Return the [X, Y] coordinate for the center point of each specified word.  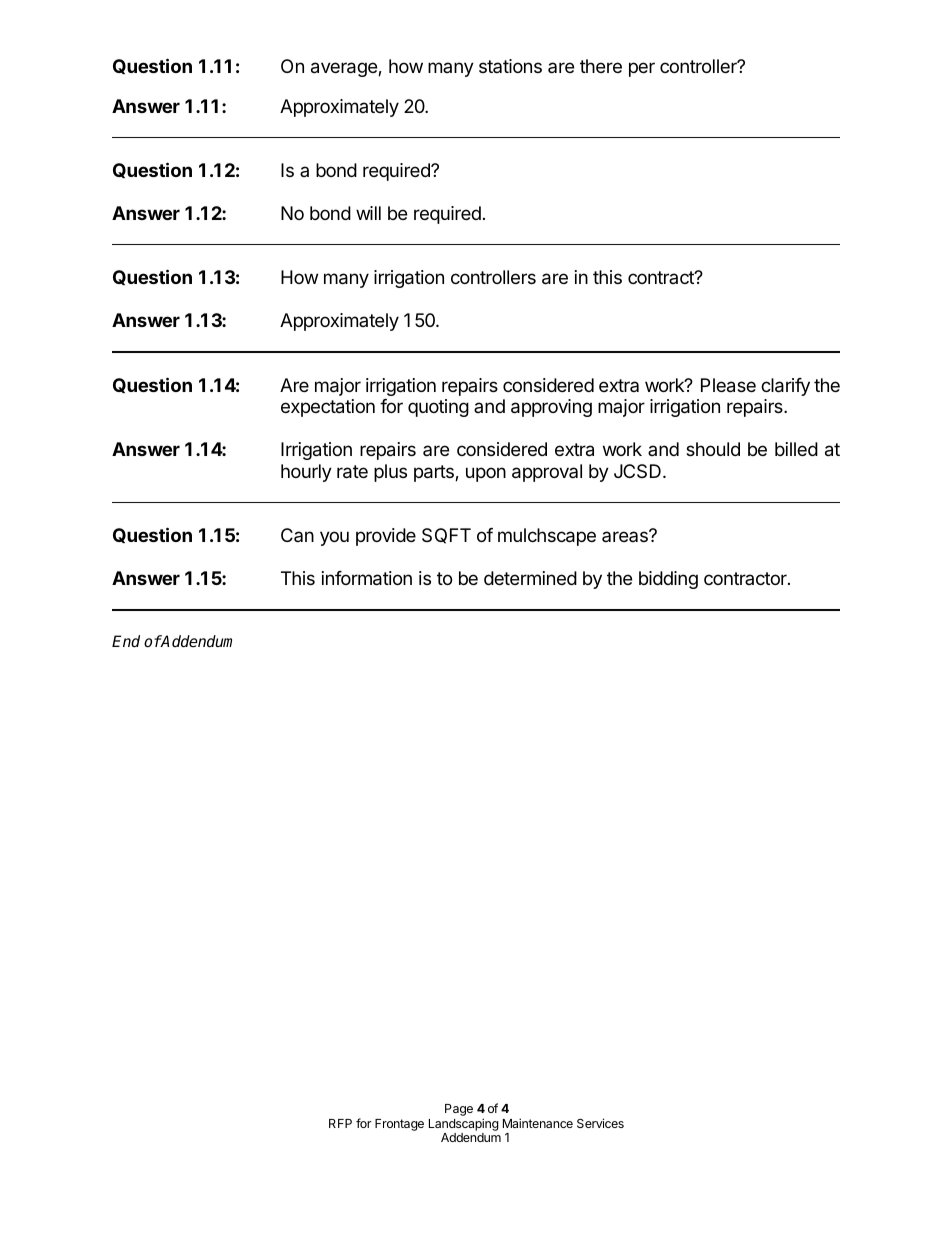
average [345, 69]
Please [728, 385]
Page [459, 1110]
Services [600, 1123]
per [642, 69]
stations [510, 66]
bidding [668, 580]
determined [530, 578]
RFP [340, 1123]
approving [551, 408]
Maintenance [538, 1123]
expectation [328, 408]
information [367, 578]
